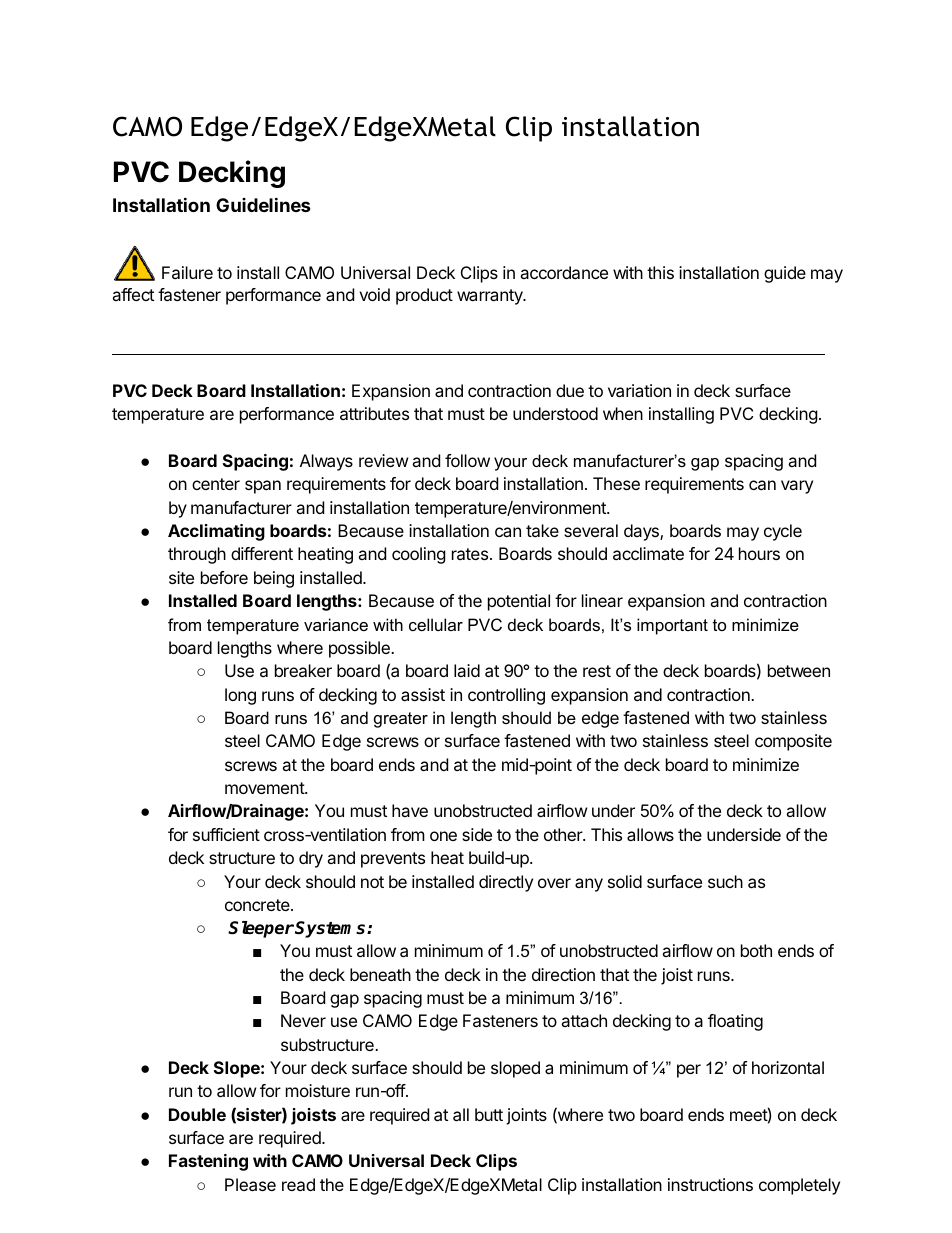  What do you see at coordinates (226, 834) in the page?
I see `sufficient` at bounding box center [226, 834].
